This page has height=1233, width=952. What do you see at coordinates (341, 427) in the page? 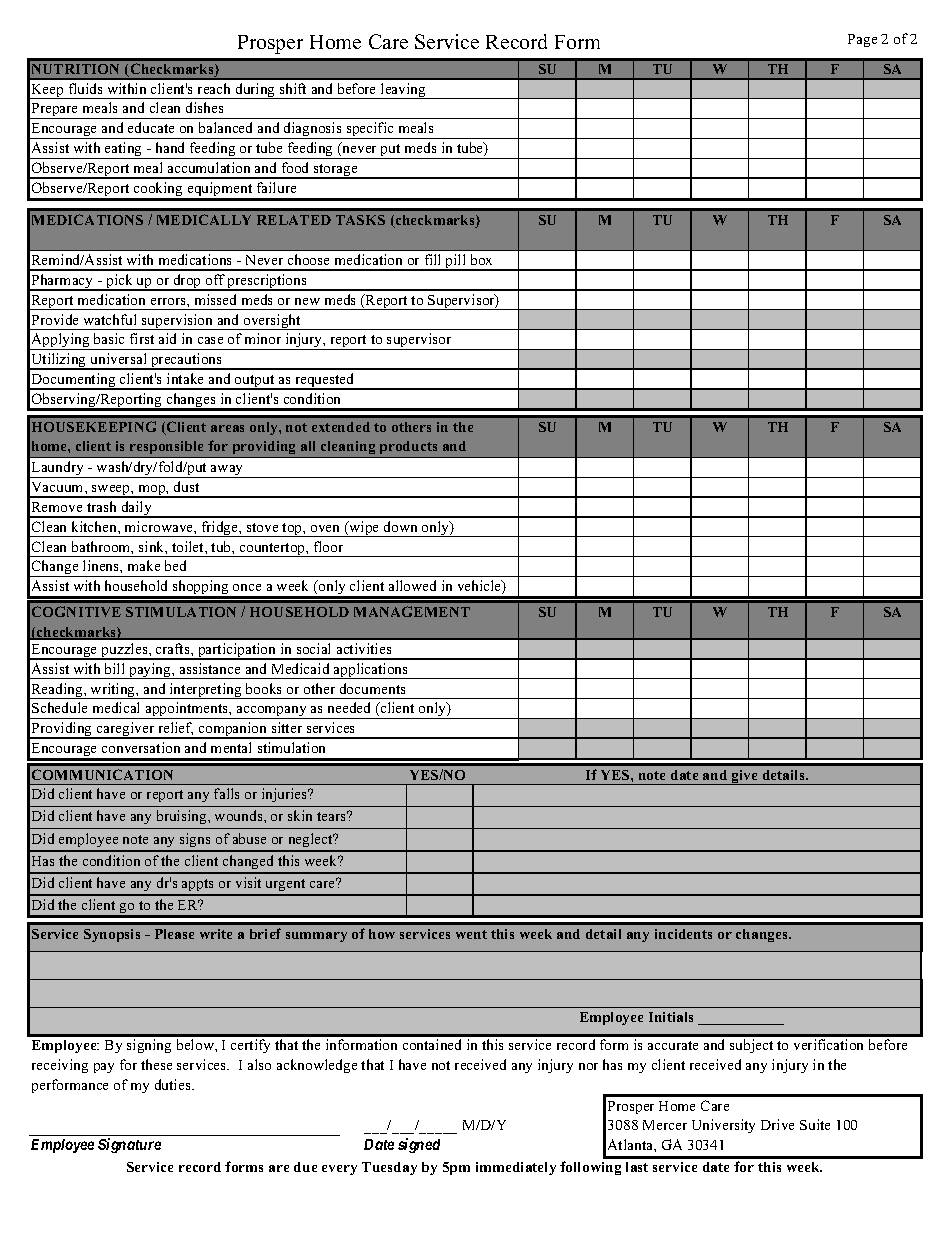
I see `extended` at bounding box center [341, 427].
